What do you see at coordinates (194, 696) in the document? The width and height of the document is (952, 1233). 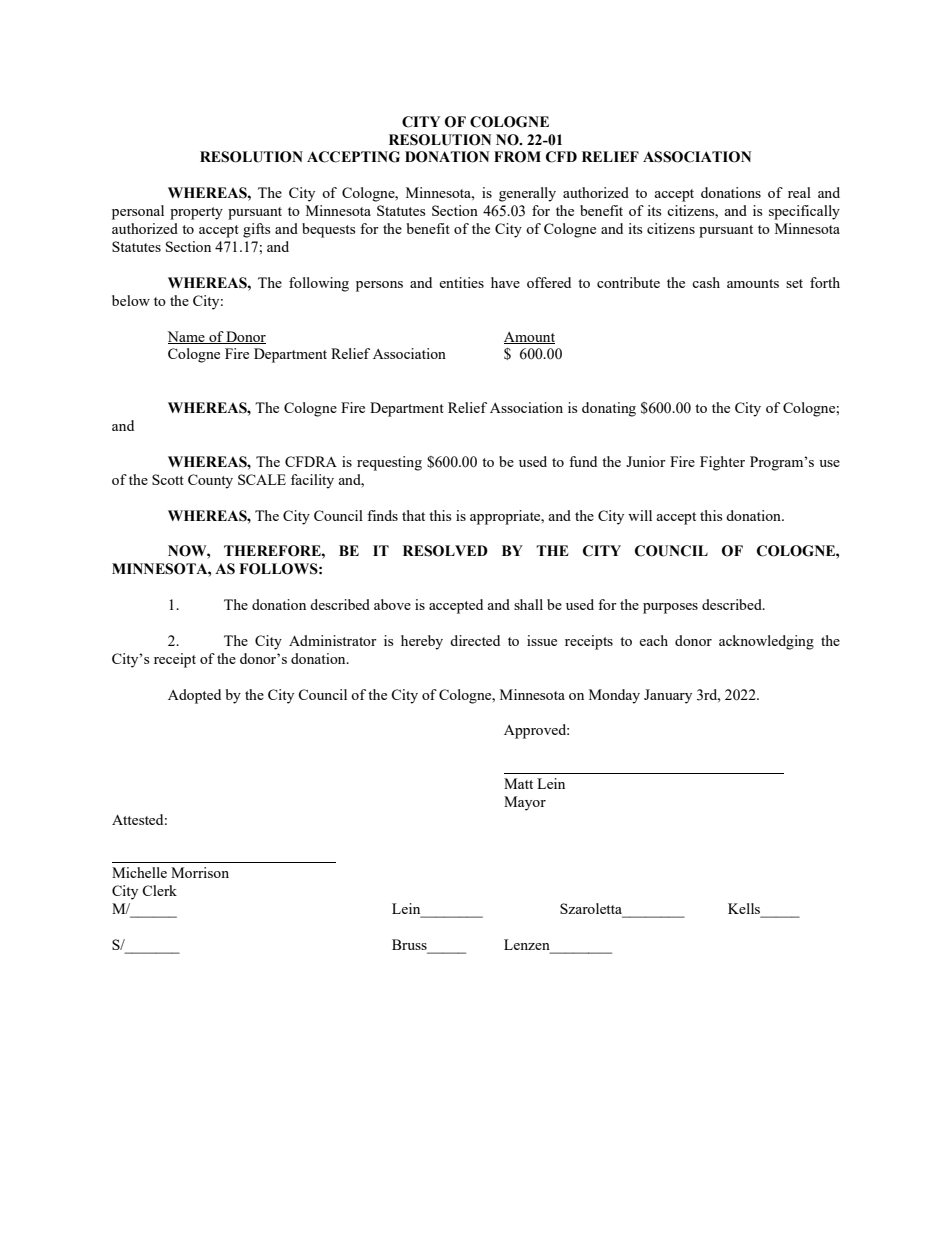 I see `Adopted` at bounding box center [194, 696].
